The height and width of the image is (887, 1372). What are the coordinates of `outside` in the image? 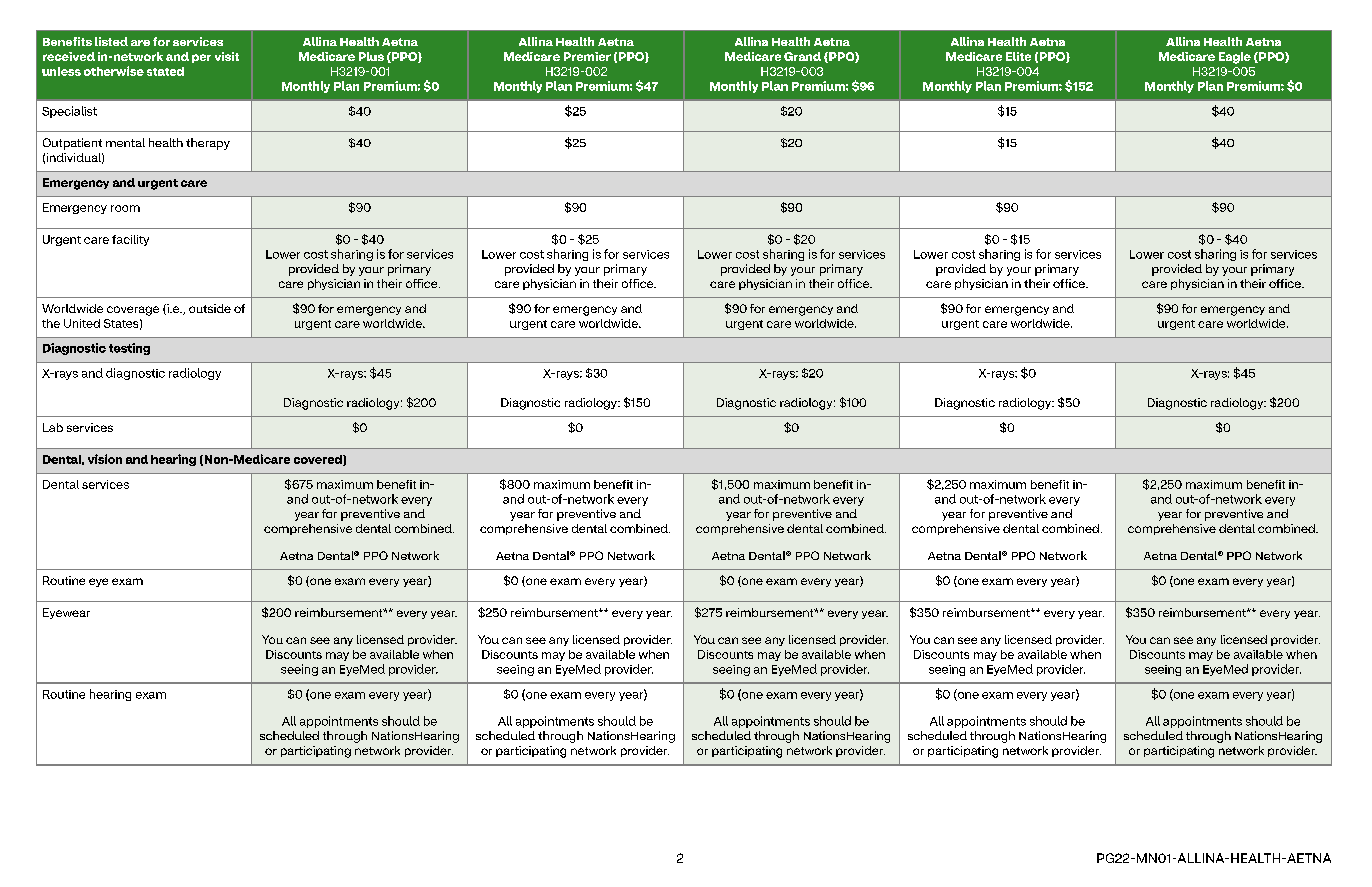 It's located at (210, 308).
